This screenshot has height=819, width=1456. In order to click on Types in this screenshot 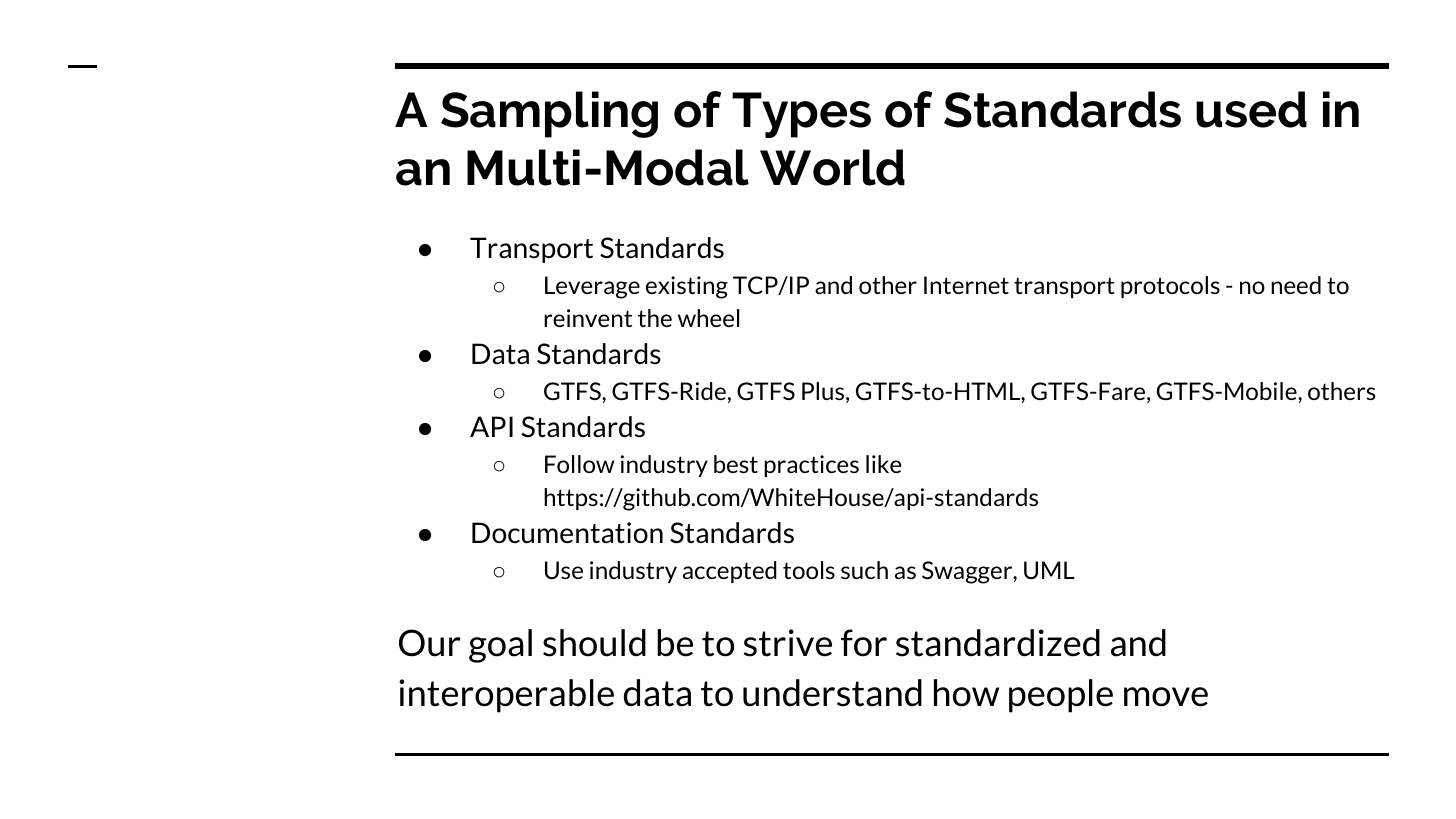, I will do `click(801, 115)`.
